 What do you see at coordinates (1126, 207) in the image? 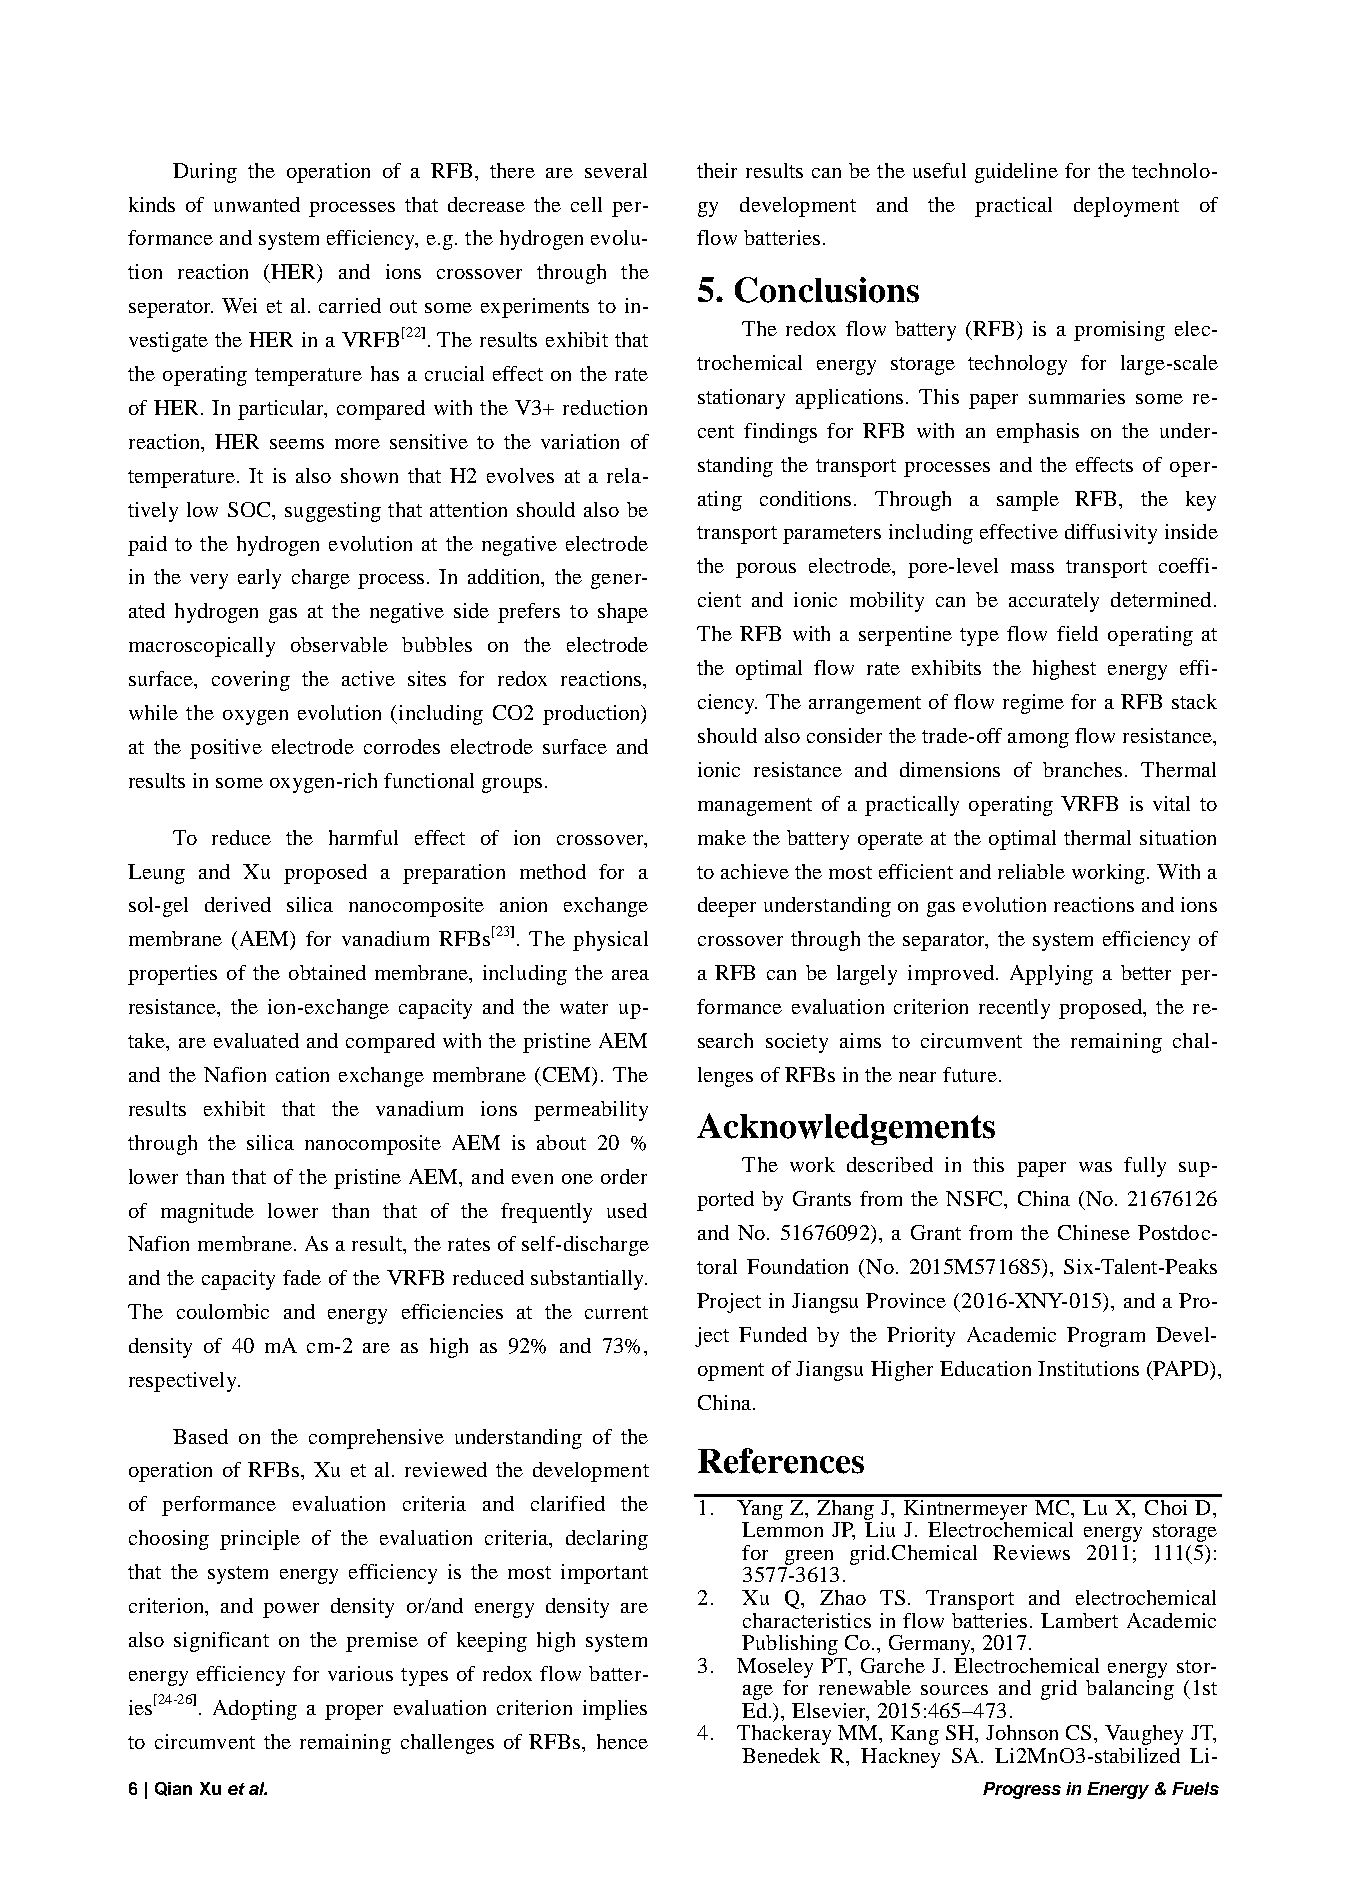
I see `deployment` at bounding box center [1126, 207].
